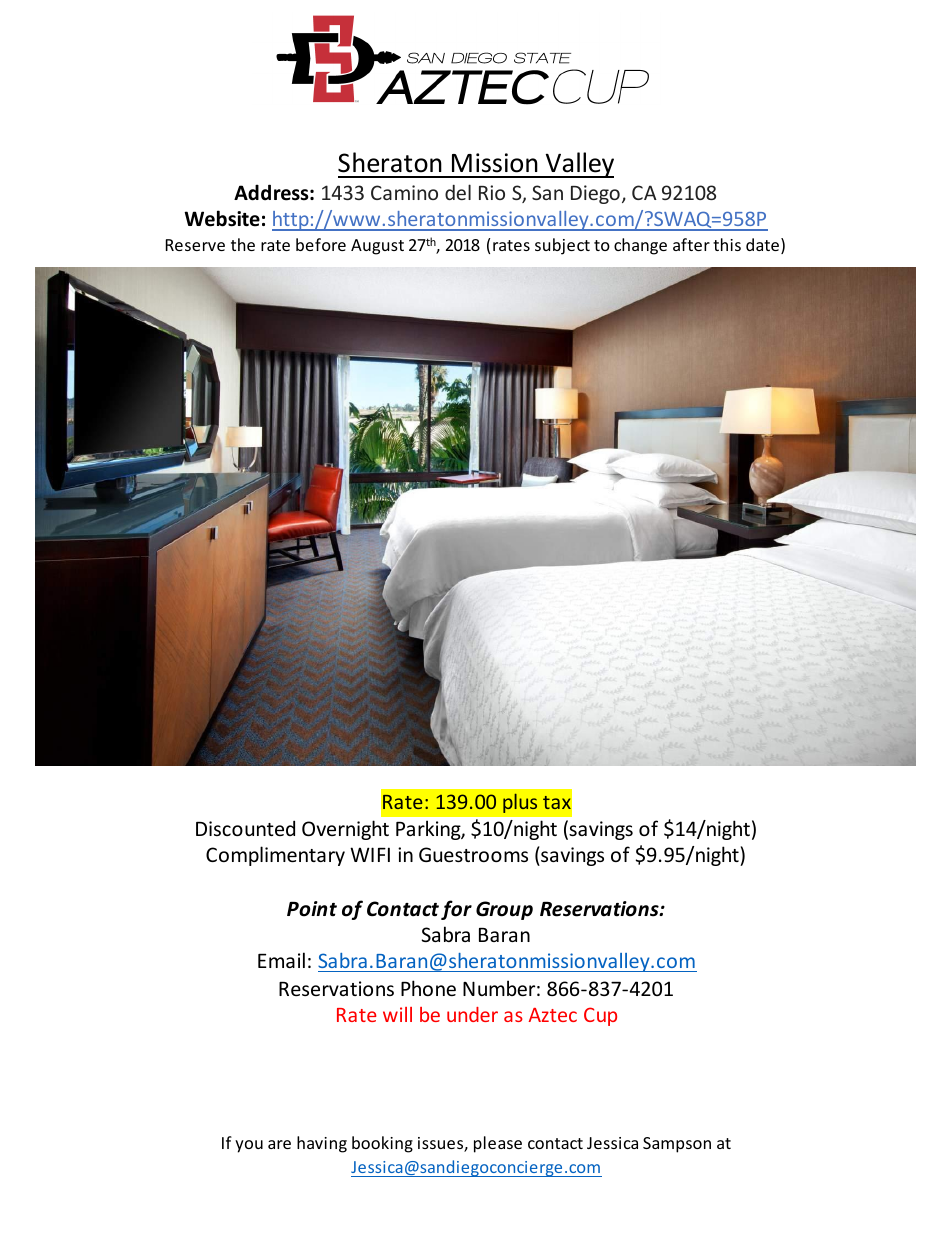 This page has width=952, height=1233. What do you see at coordinates (498, 1144) in the page?
I see `please` at bounding box center [498, 1144].
